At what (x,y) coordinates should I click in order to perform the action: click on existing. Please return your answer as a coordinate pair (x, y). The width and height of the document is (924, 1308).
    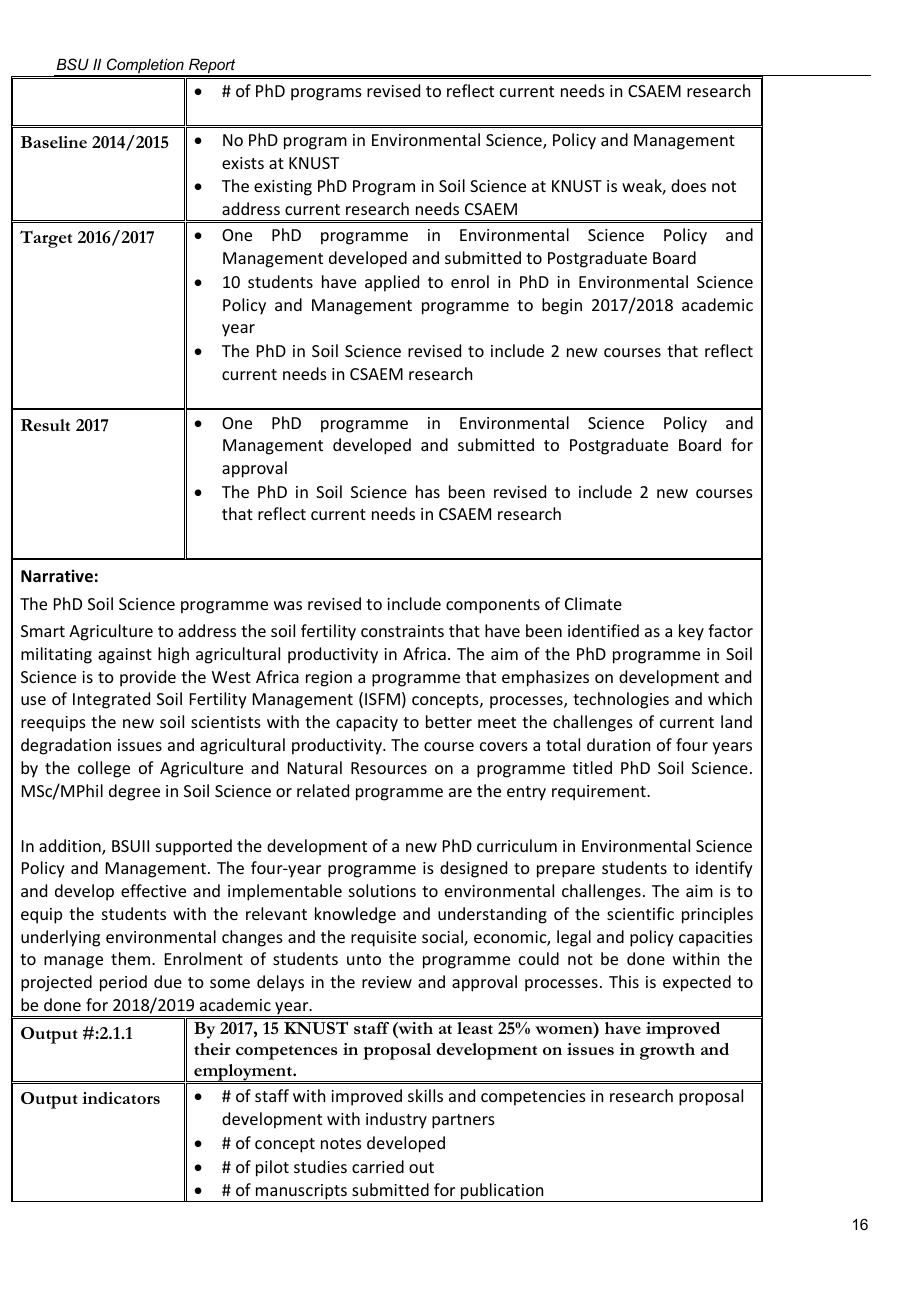
    Looking at the image, I should click on (283, 188).
